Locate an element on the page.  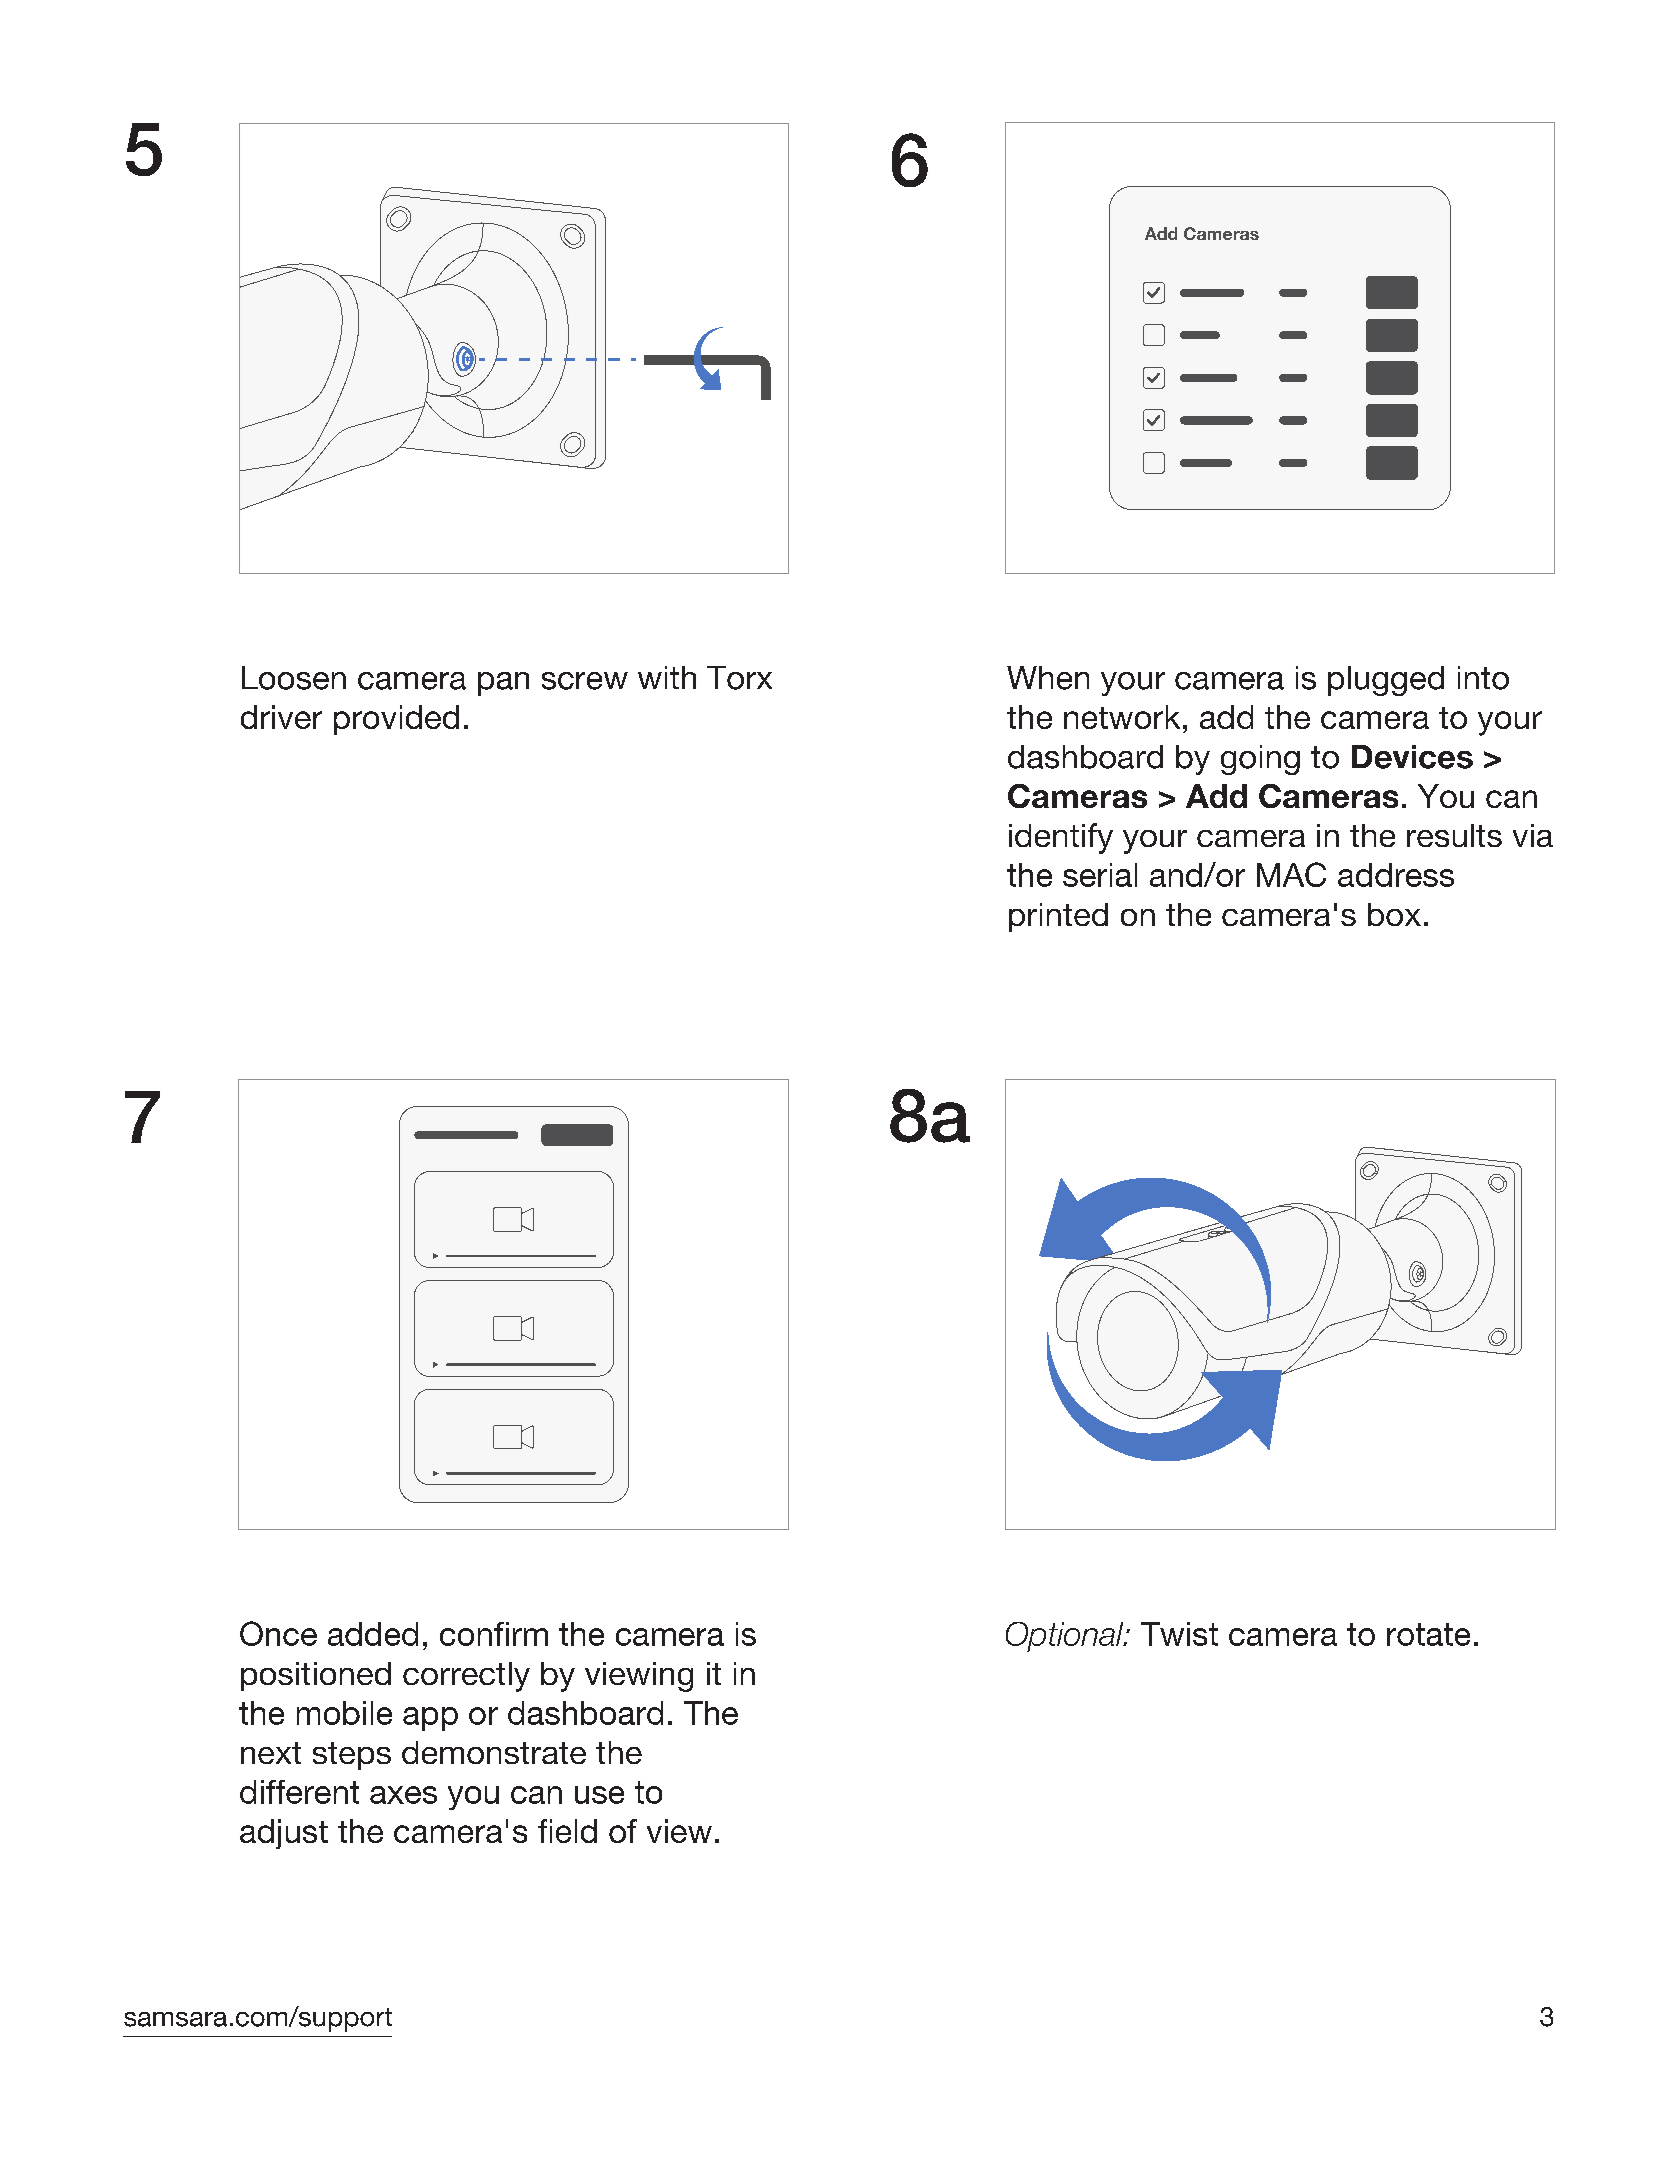
rotate is located at coordinates (1428, 1634).
